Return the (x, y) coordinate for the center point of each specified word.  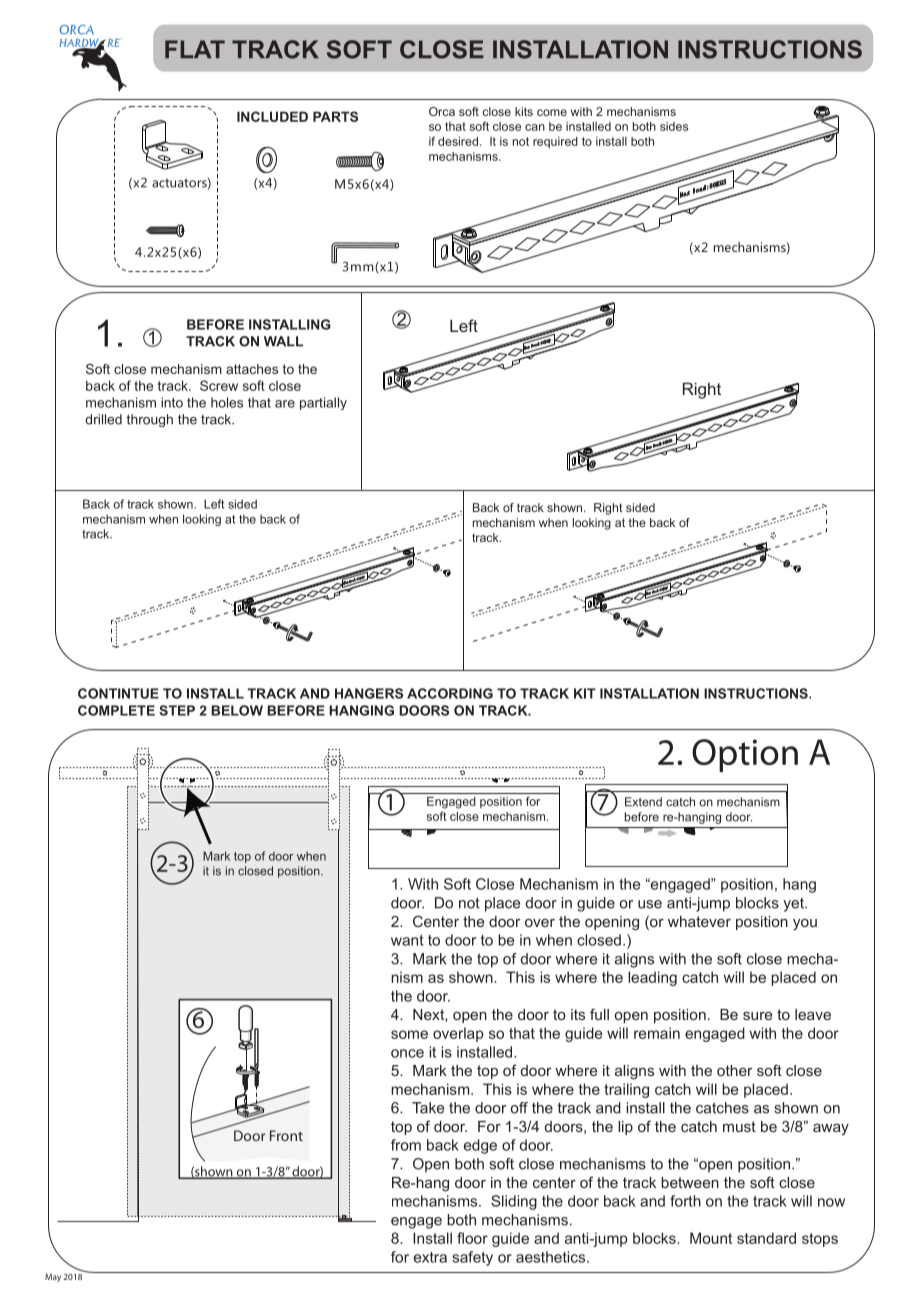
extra (430, 1257)
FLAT (195, 49)
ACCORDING (450, 693)
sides (674, 126)
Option (745, 755)
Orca (442, 111)
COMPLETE (116, 710)
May (53, 1277)
